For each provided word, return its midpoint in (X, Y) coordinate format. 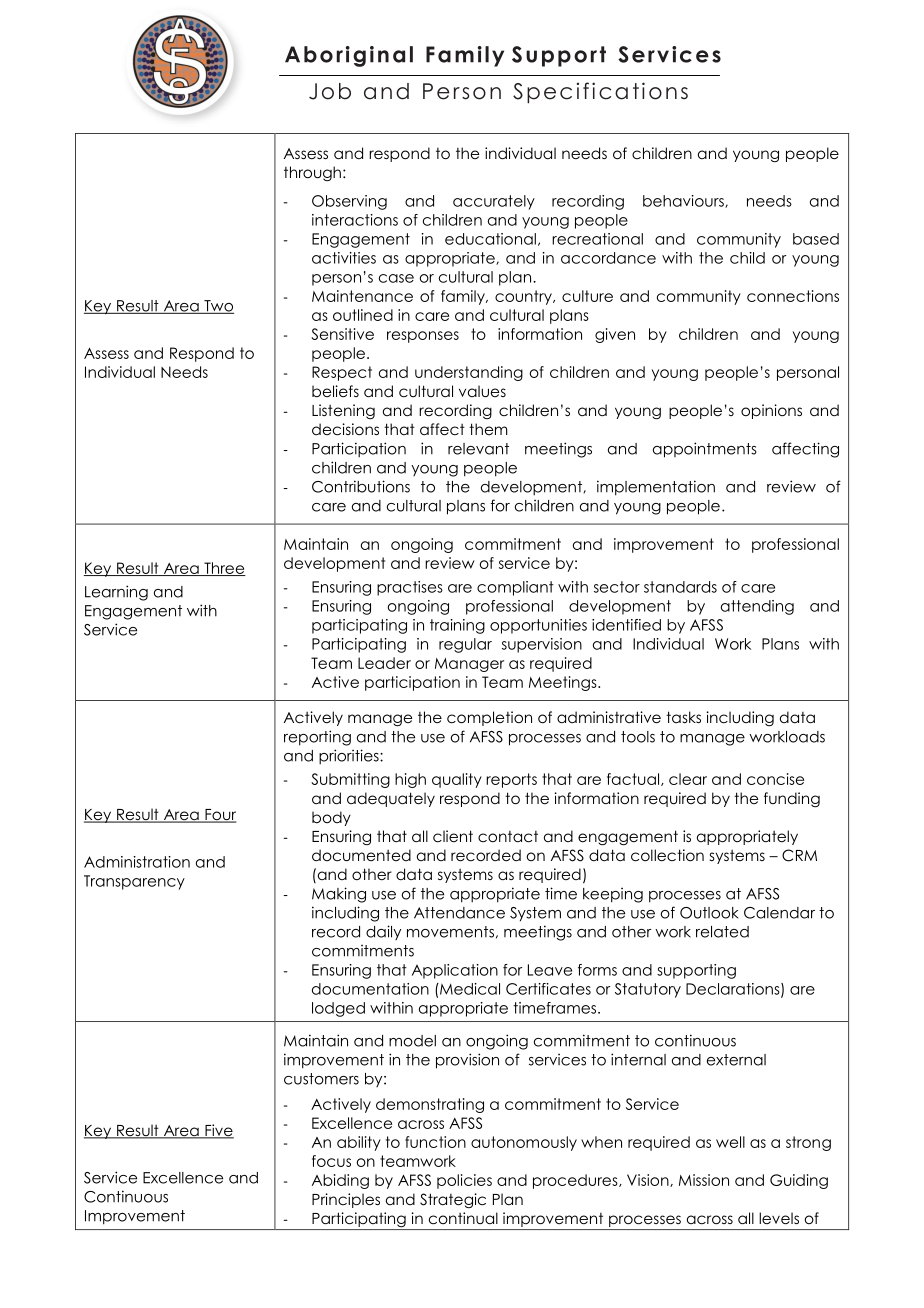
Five (218, 1131)
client (453, 836)
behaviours (684, 201)
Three (224, 569)
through (312, 173)
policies (464, 1181)
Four (220, 816)
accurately (494, 202)
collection (667, 855)
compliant (515, 588)
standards (680, 587)
